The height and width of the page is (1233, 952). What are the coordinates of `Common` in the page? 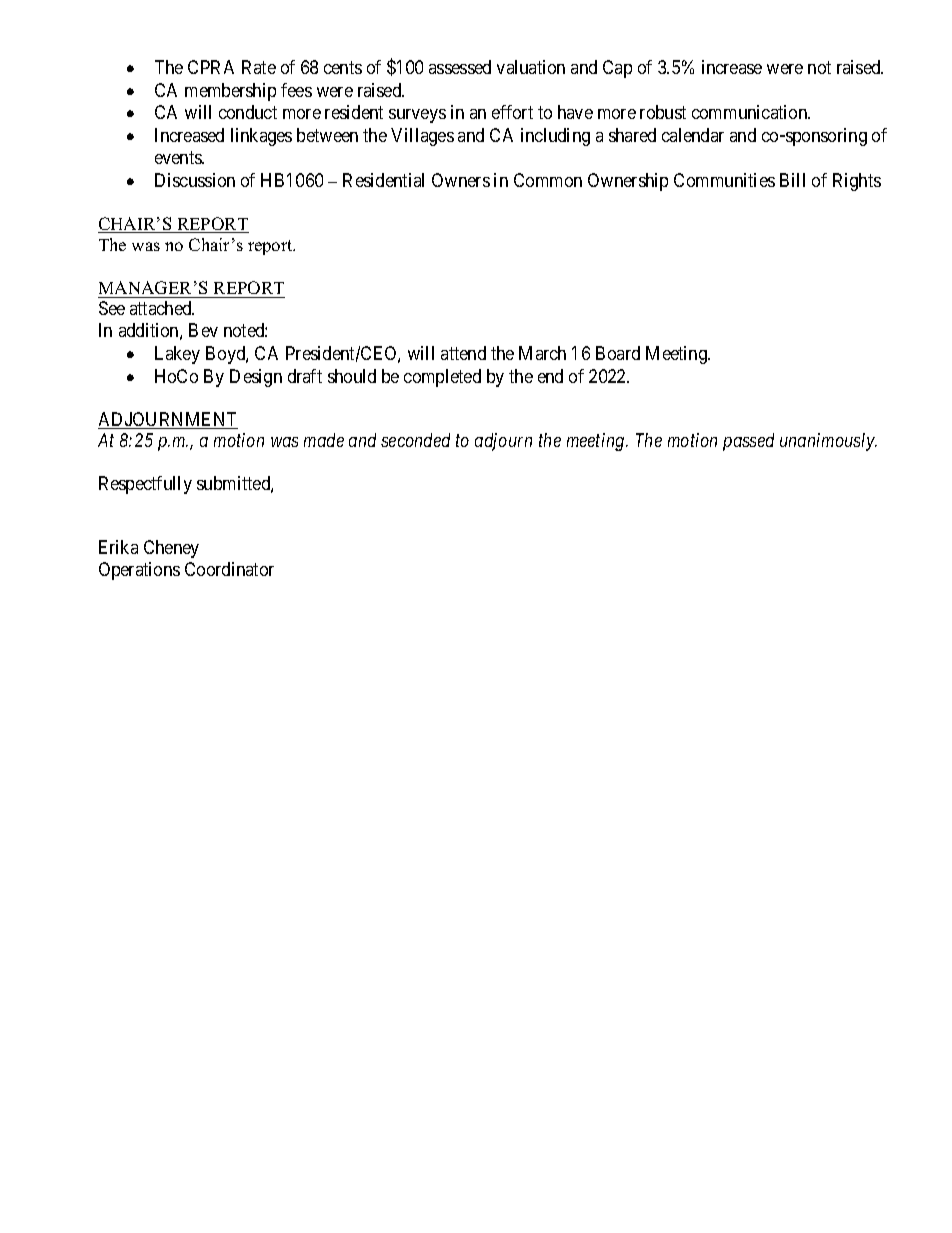 It's located at (548, 180).
